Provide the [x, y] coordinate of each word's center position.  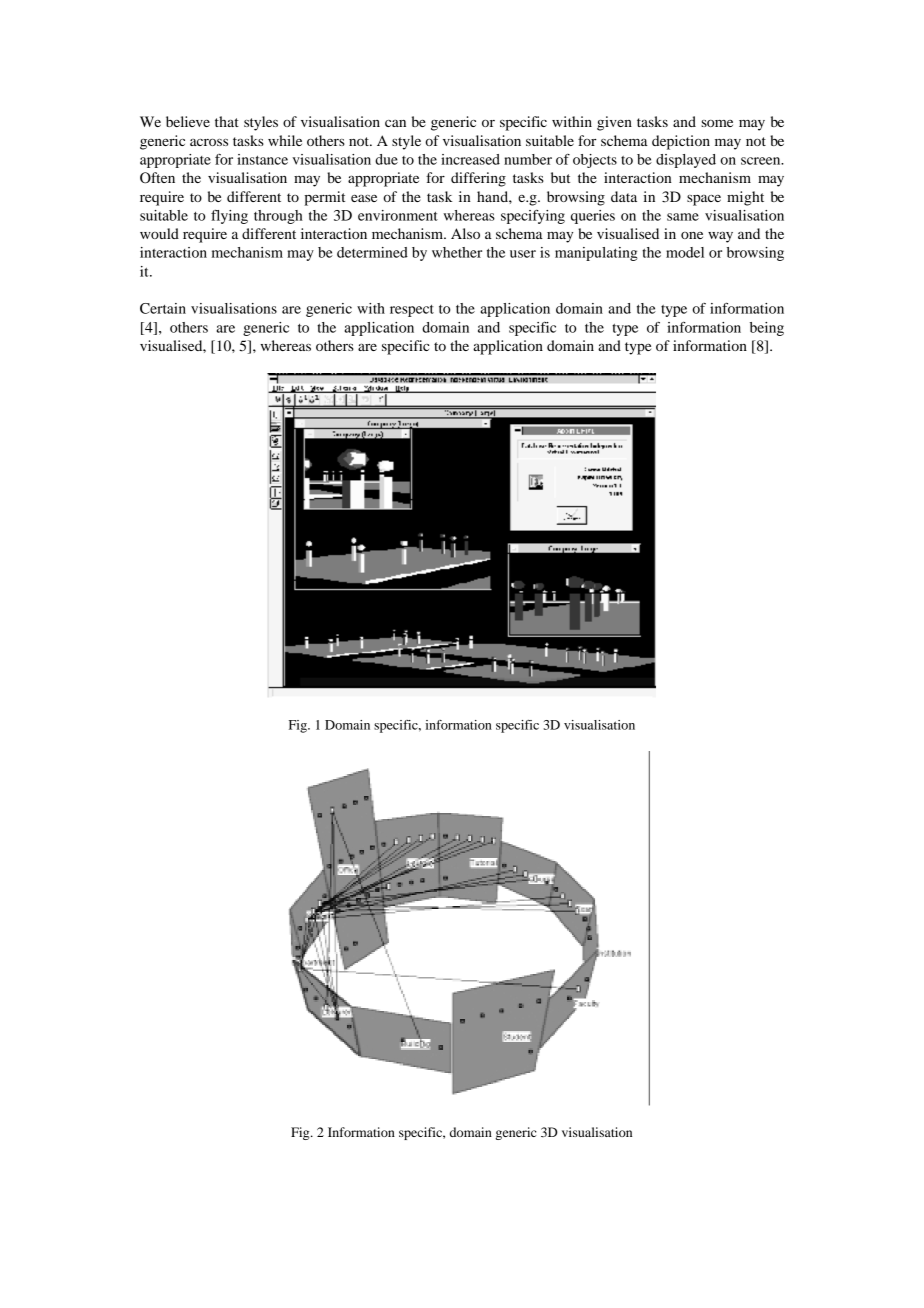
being [767, 329]
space [704, 200]
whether [457, 252]
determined [372, 252]
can [395, 123]
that [227, 121]
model [685, 252]
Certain [163, 308]
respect [412, 311]
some [717, 123]
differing [478, 179]
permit [324, 198]
